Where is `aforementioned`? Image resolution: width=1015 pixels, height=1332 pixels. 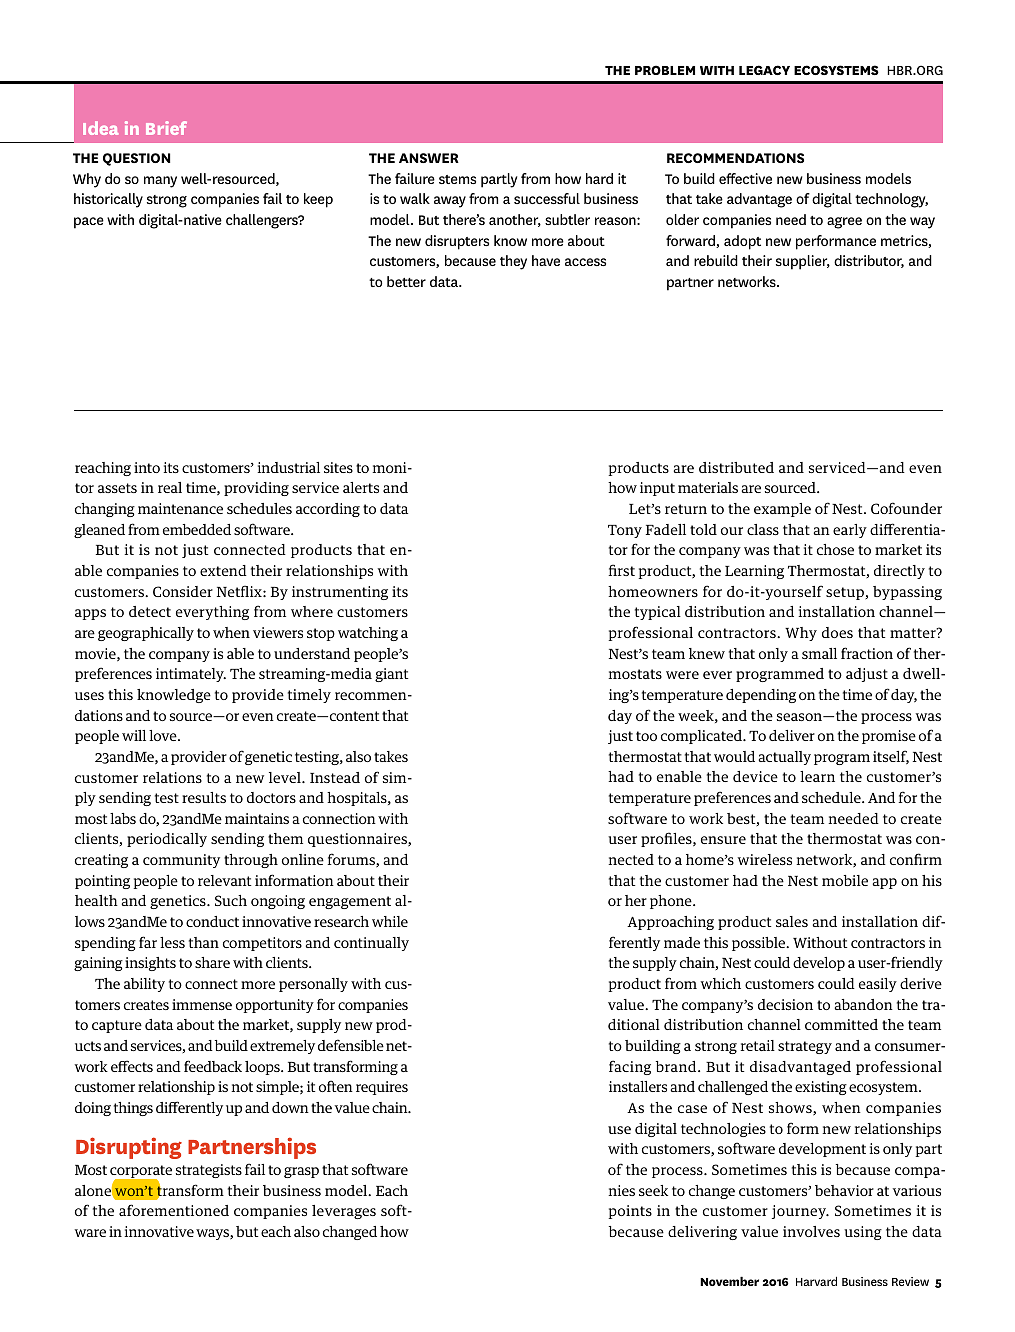
aforementioned is located at coordinates (174, 1210).
